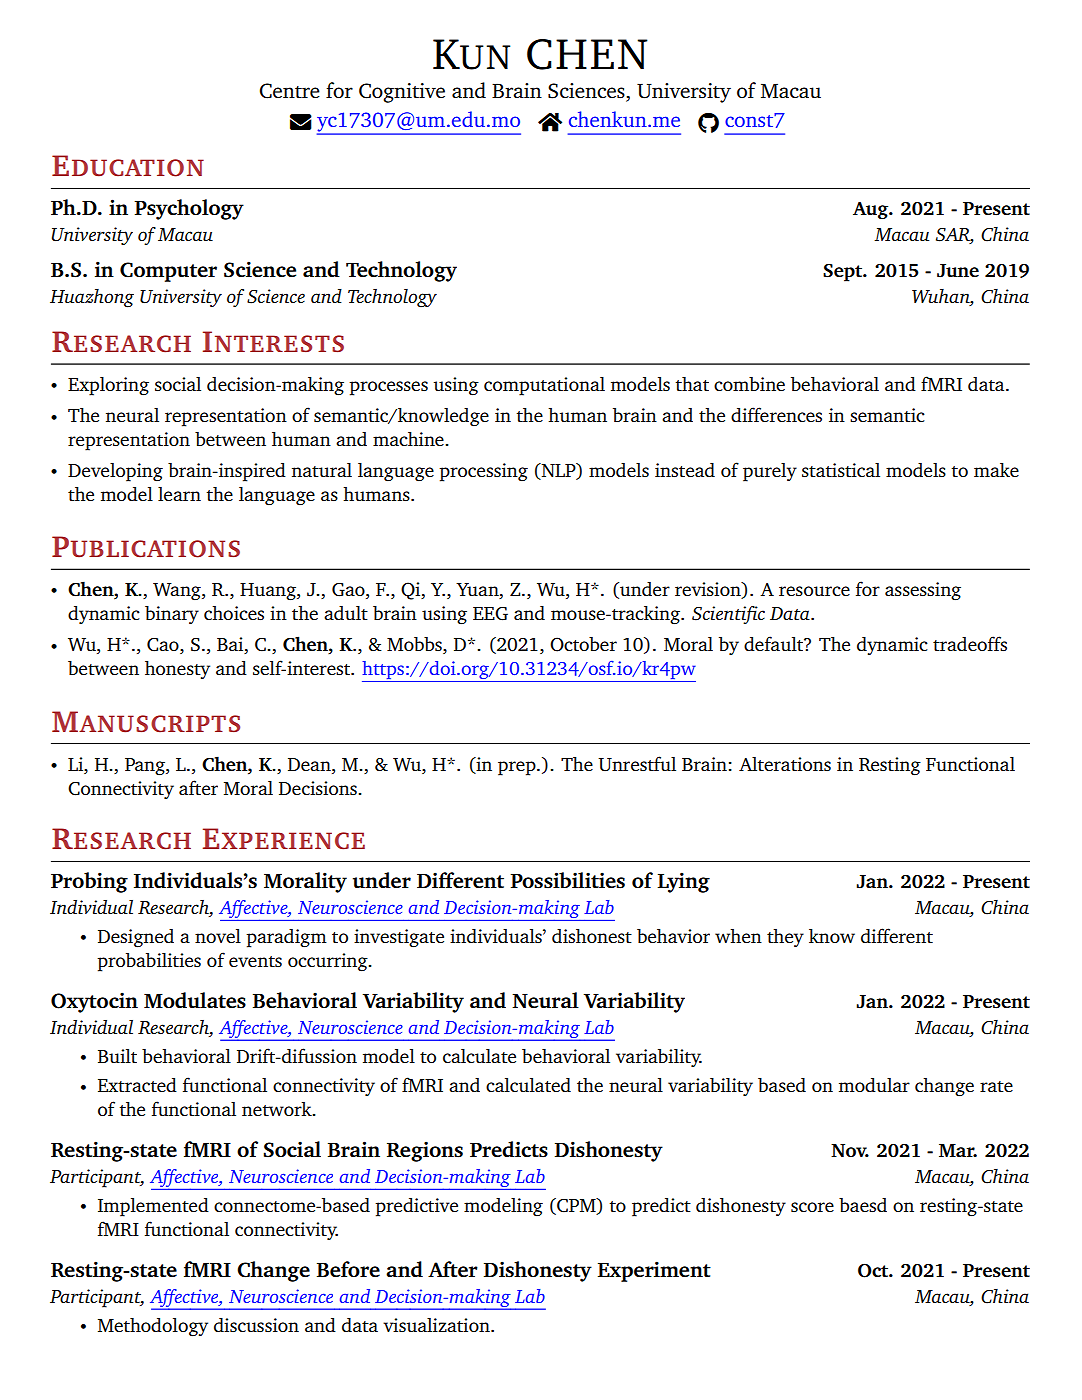 The image size is (1082, 1400). I want to click on computational, so click(544, 386).
